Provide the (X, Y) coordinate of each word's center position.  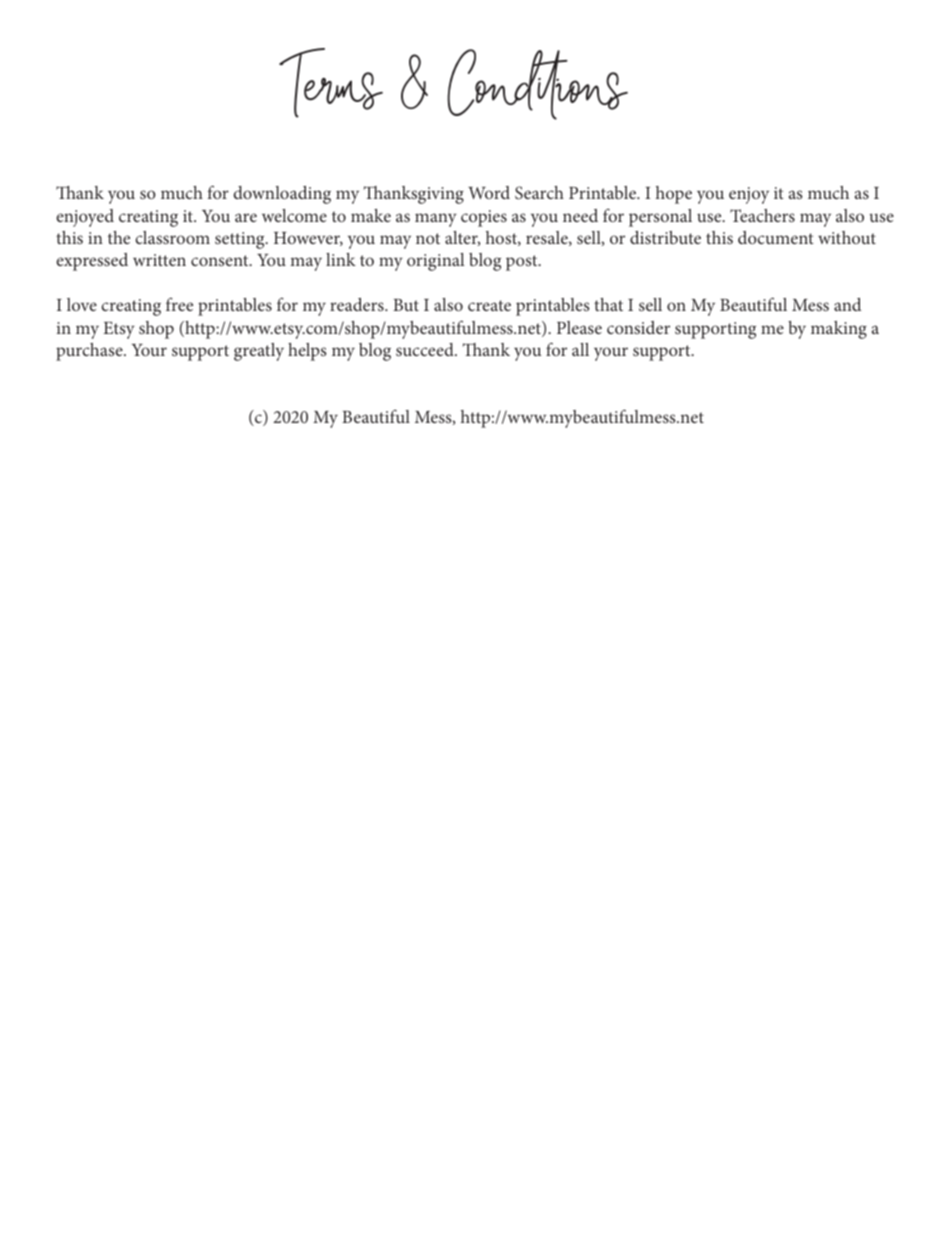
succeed (426, 349)
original (436, 262)
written (159, 260)
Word (489, 192)
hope (674, 195)
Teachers (762, 215)
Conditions (537, 84)
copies (484, 218)
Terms (331, 83)
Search (539, 193)
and (847, 304)
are (246, 217)
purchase (90, 352)
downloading (282, 195)
